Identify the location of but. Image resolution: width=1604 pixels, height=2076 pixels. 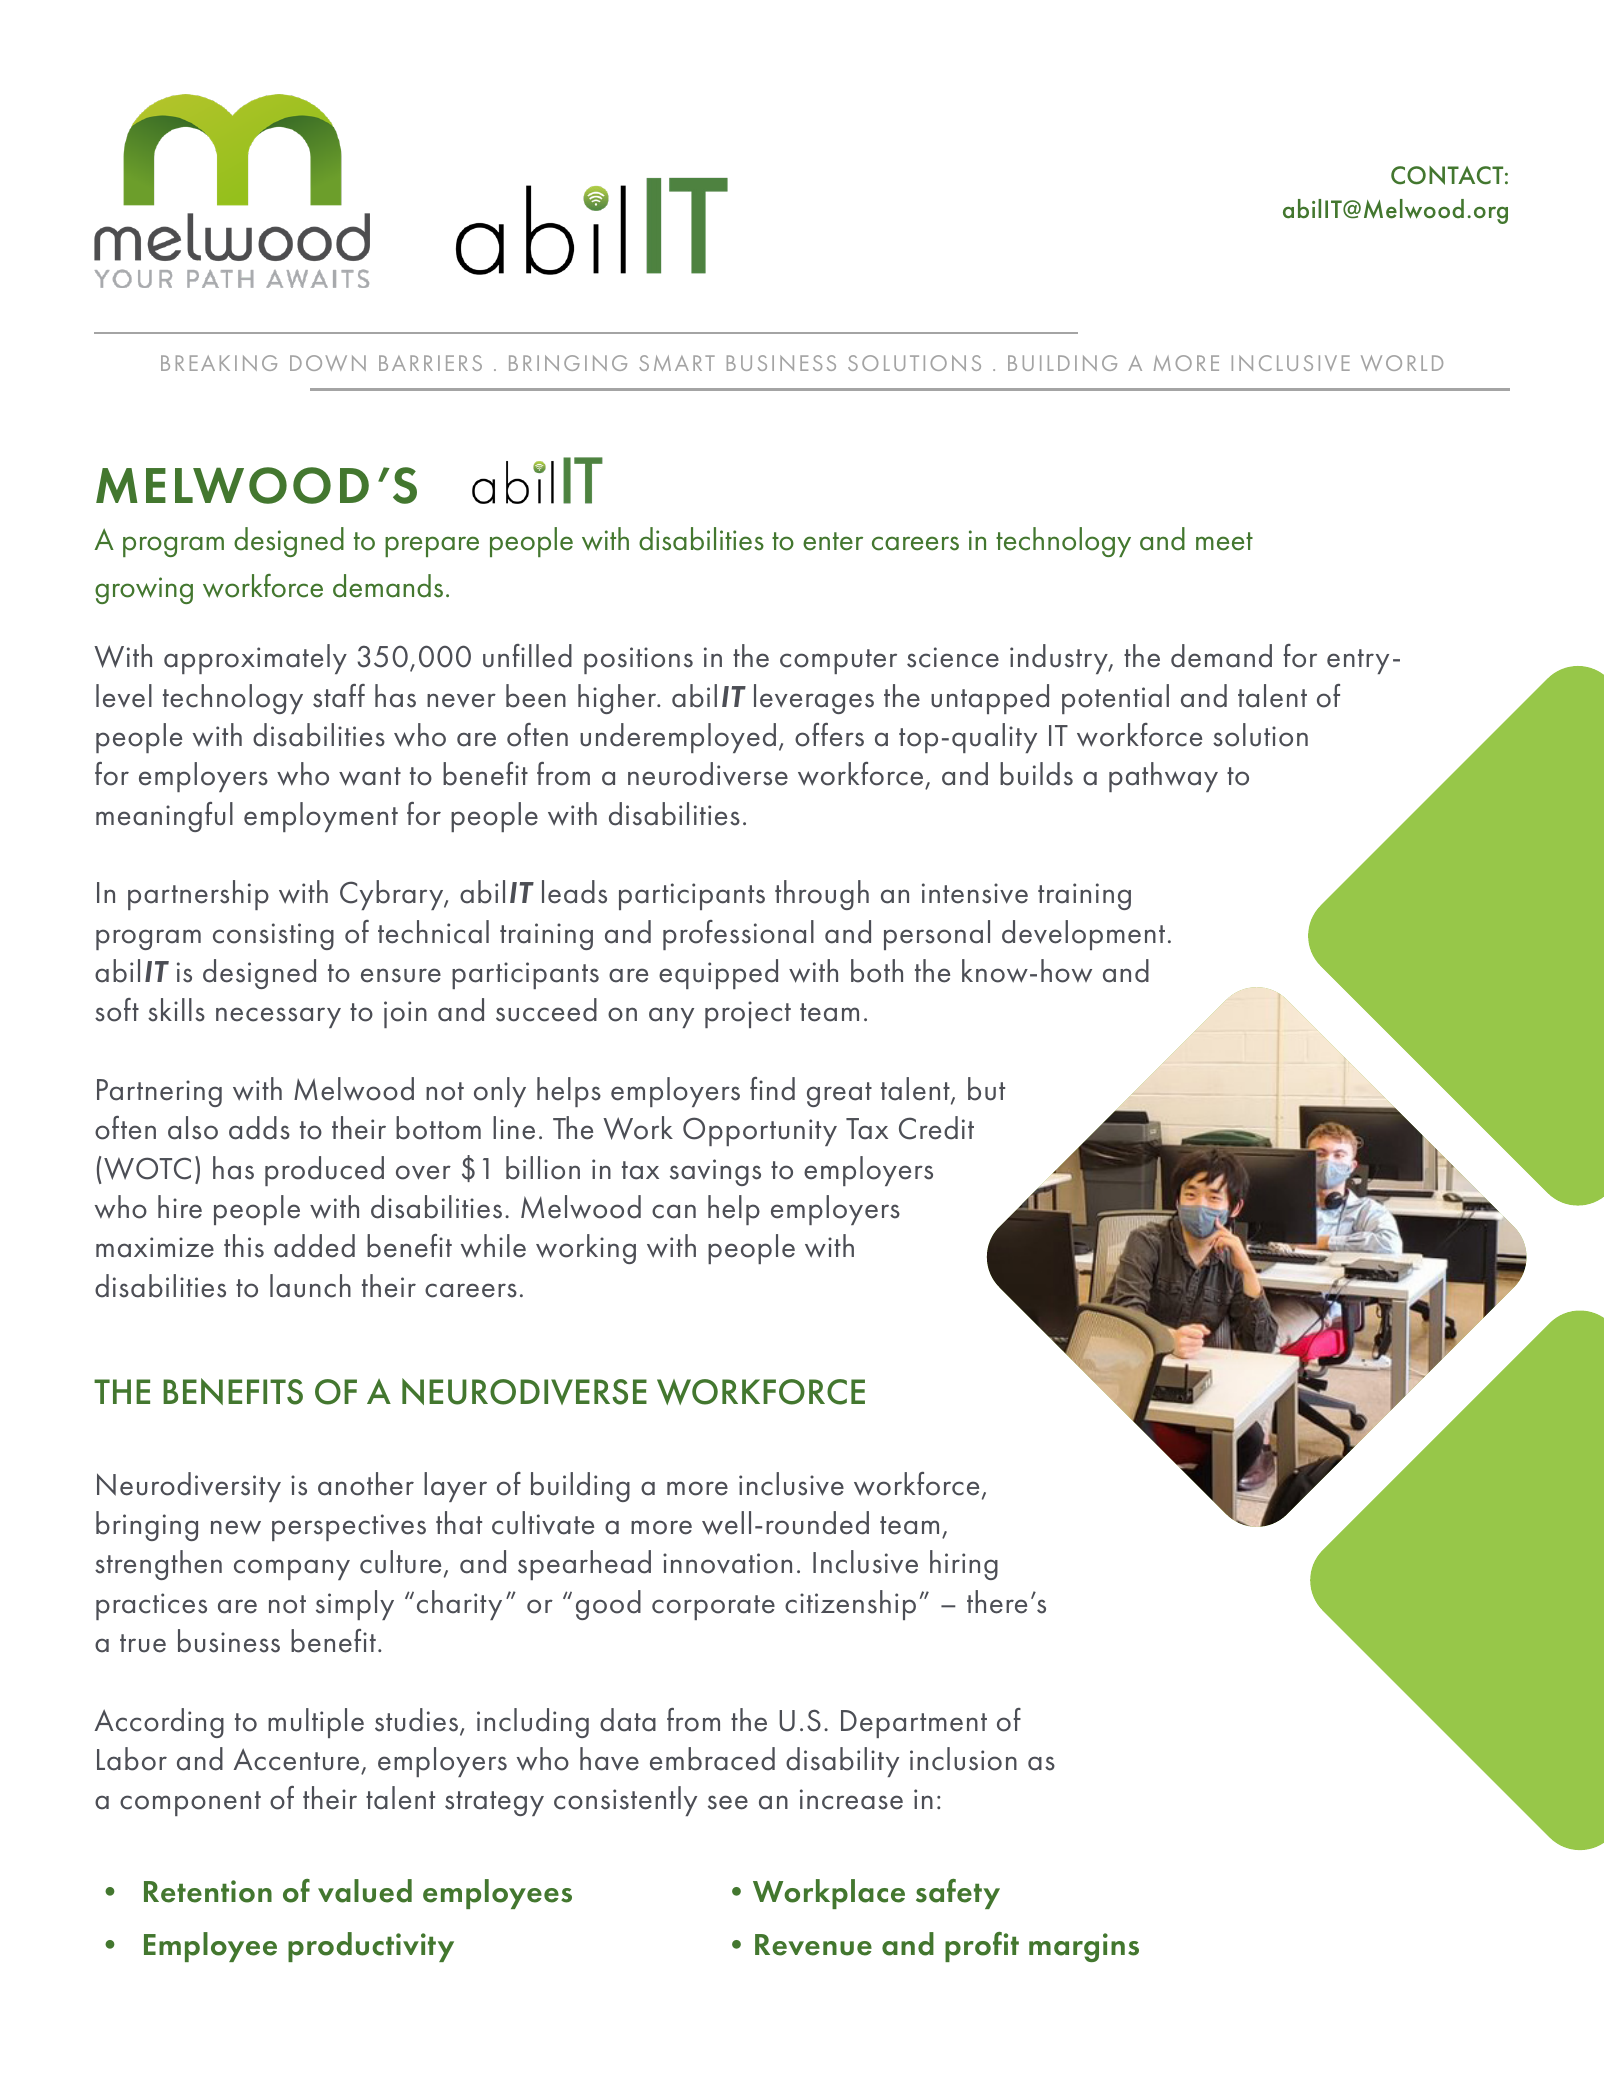
(986, 1089).
